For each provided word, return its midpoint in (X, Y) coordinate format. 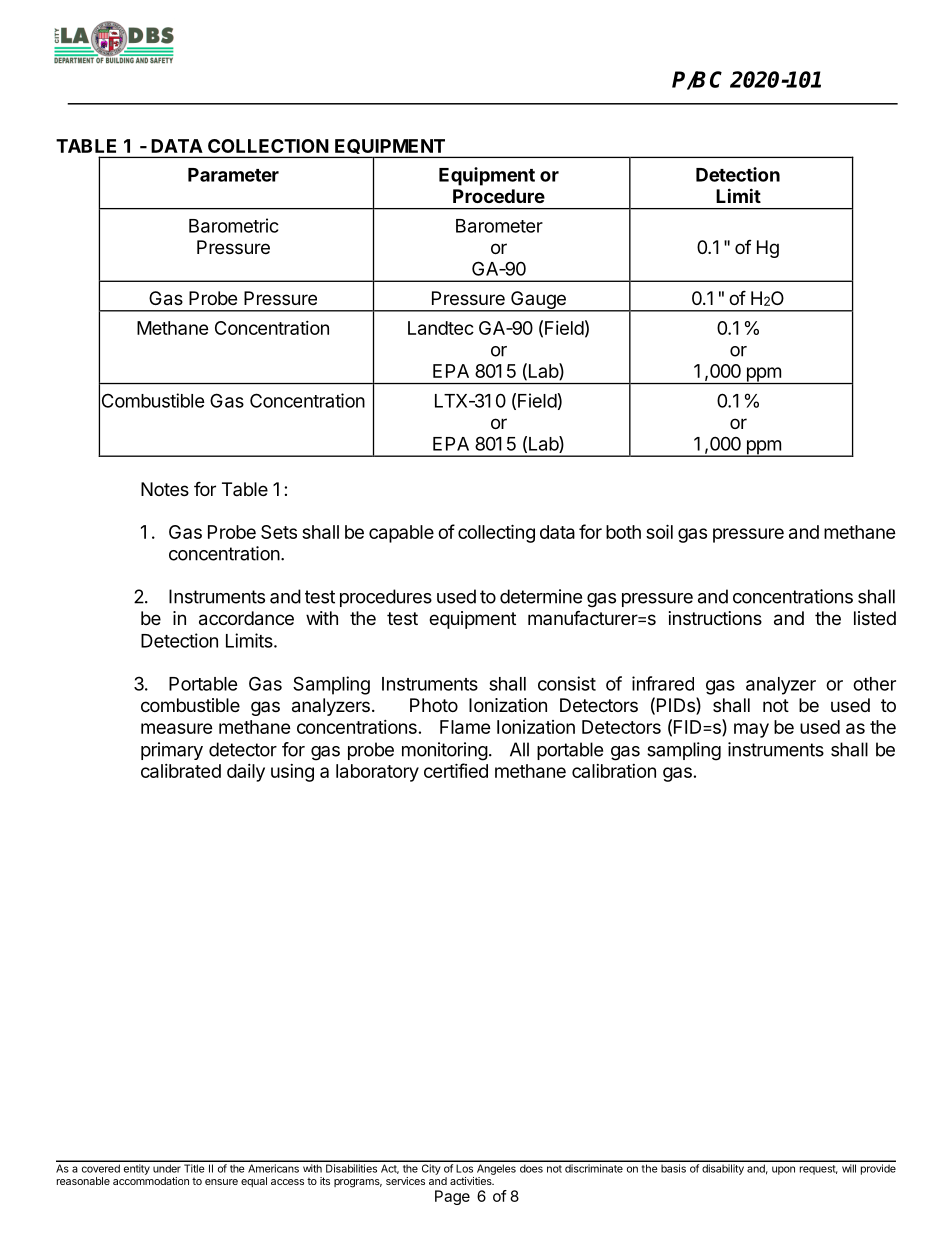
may (751, 730)
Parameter (233, 175)
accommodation (151, 1181)
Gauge (538, 301)
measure (177, 728)
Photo (434, 705)
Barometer (499, 226)
